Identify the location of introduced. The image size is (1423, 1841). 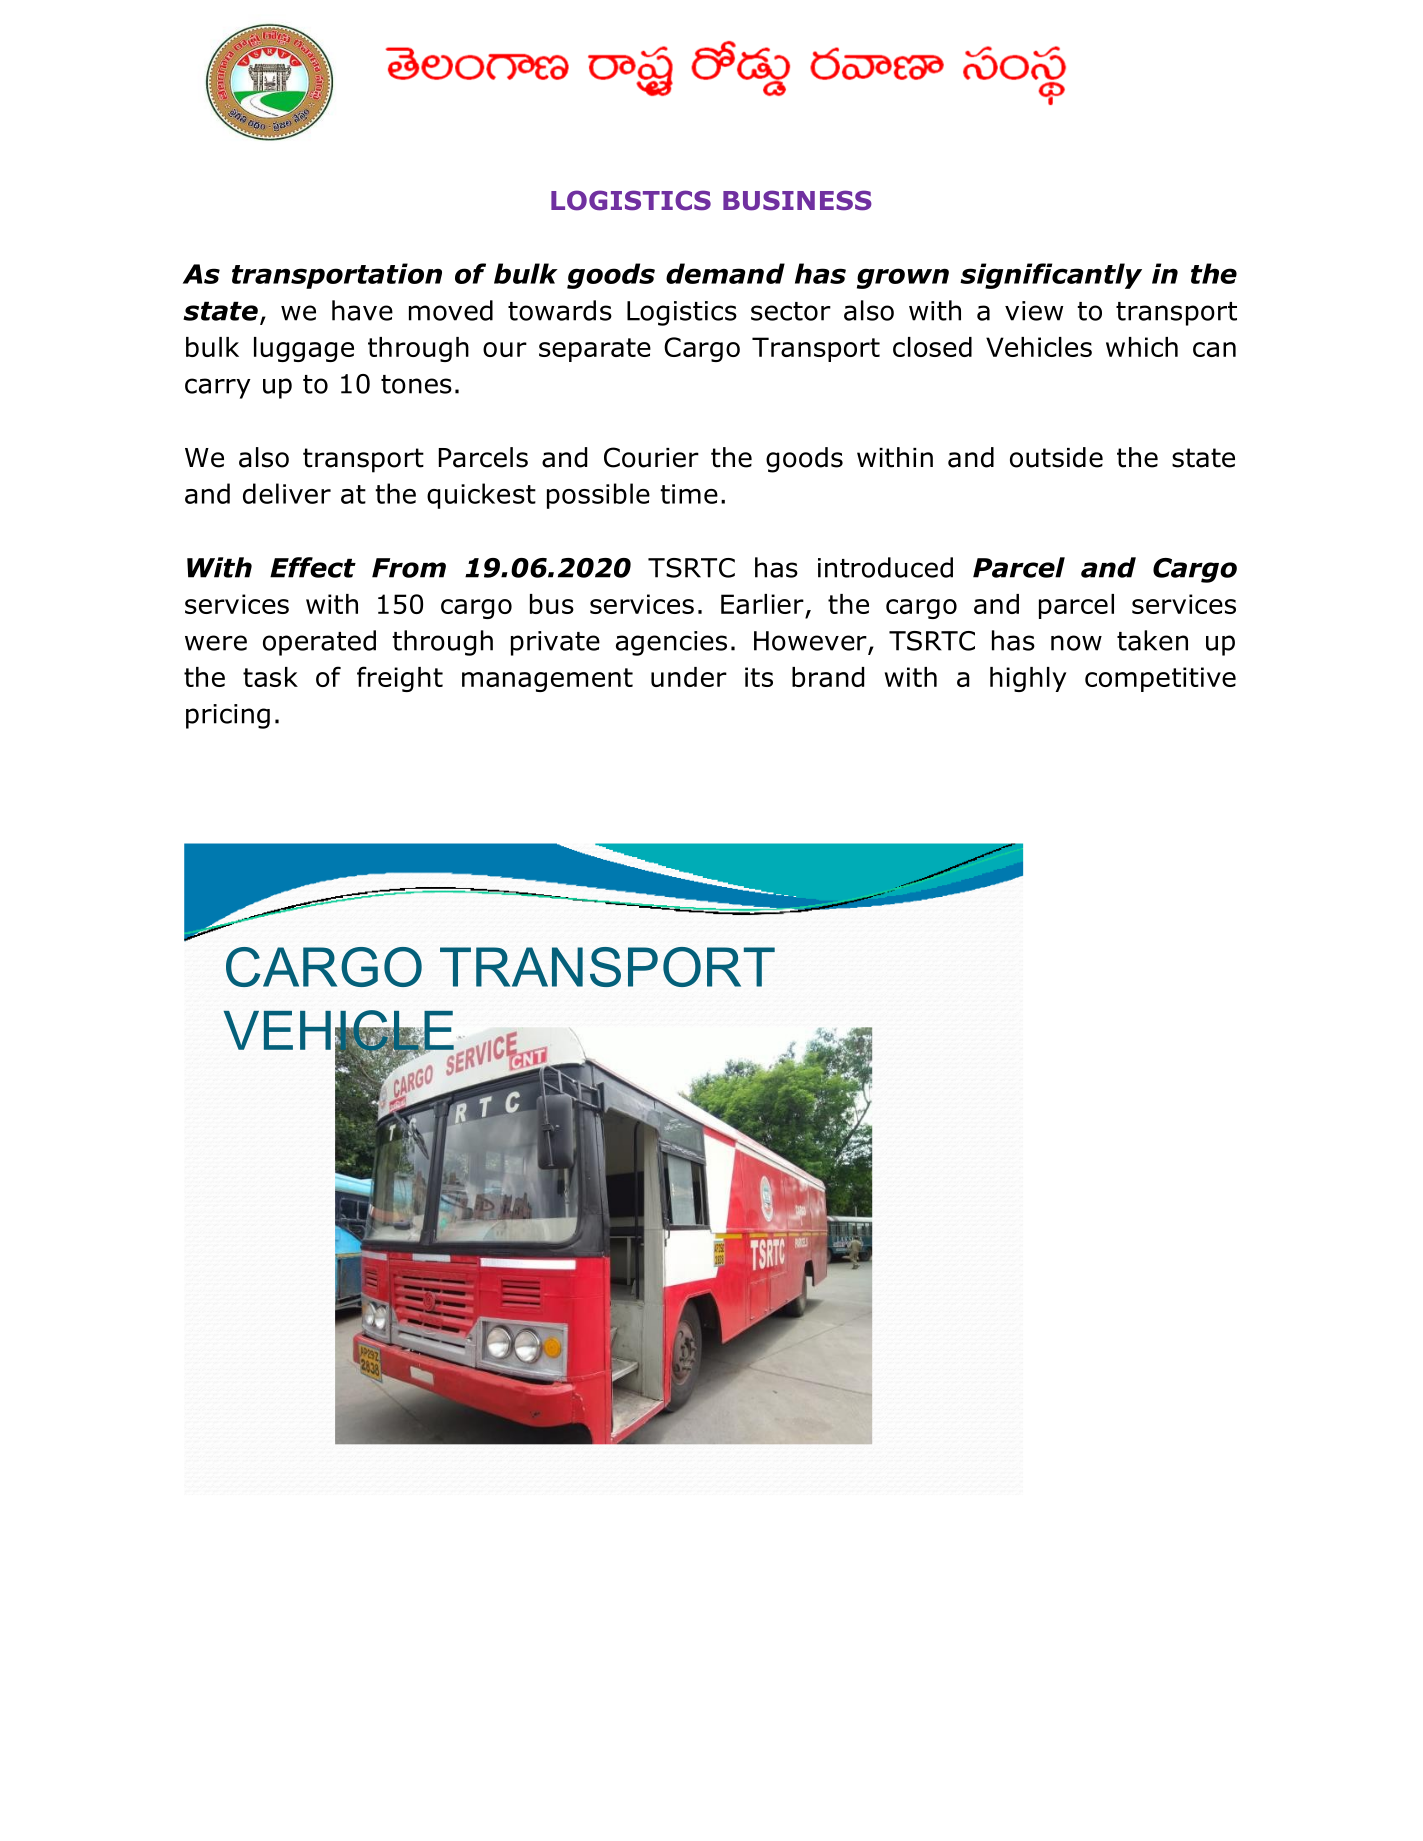
(885, 567).
